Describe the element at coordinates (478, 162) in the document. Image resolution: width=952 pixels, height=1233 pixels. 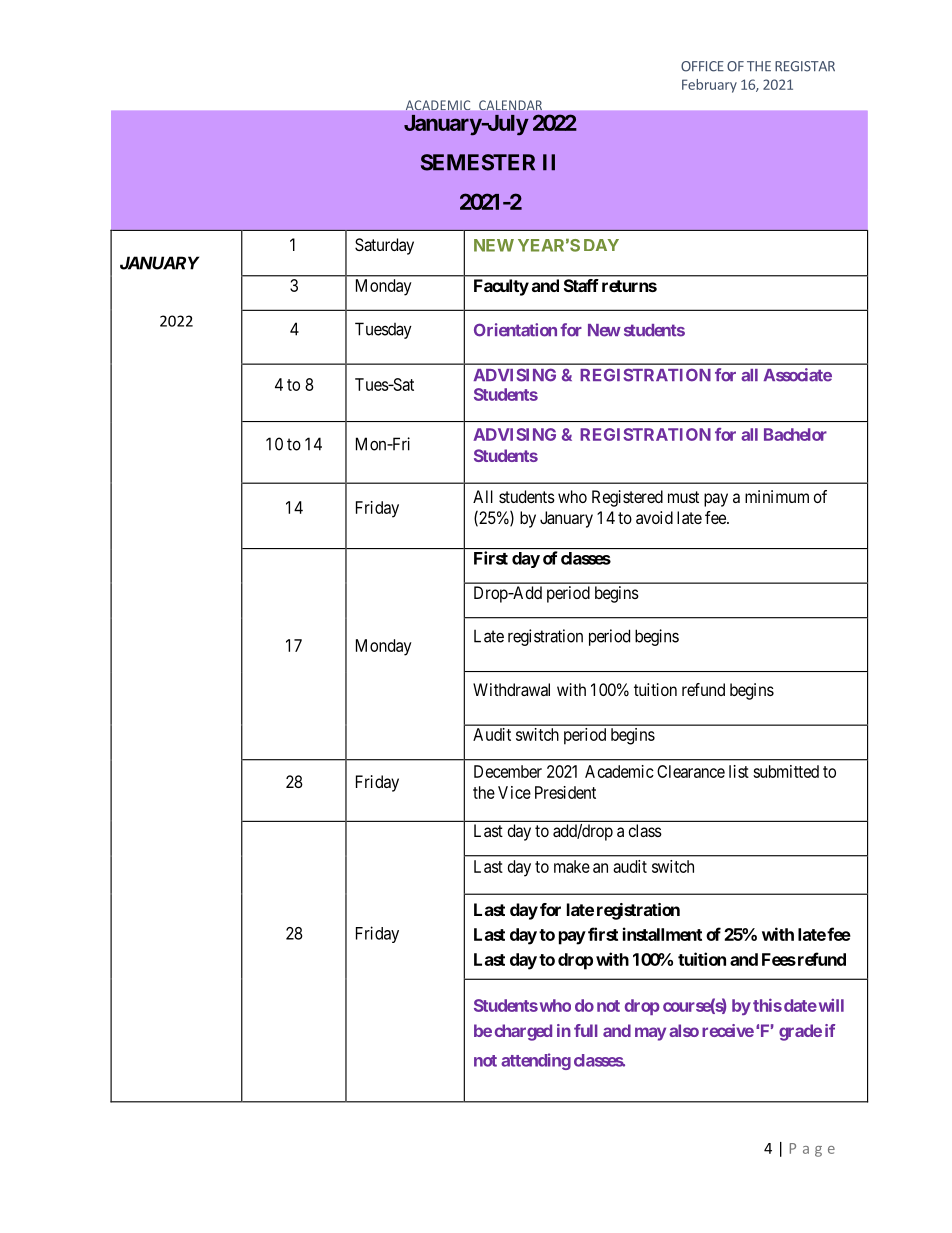
I see `SEMESTER` at that location.
